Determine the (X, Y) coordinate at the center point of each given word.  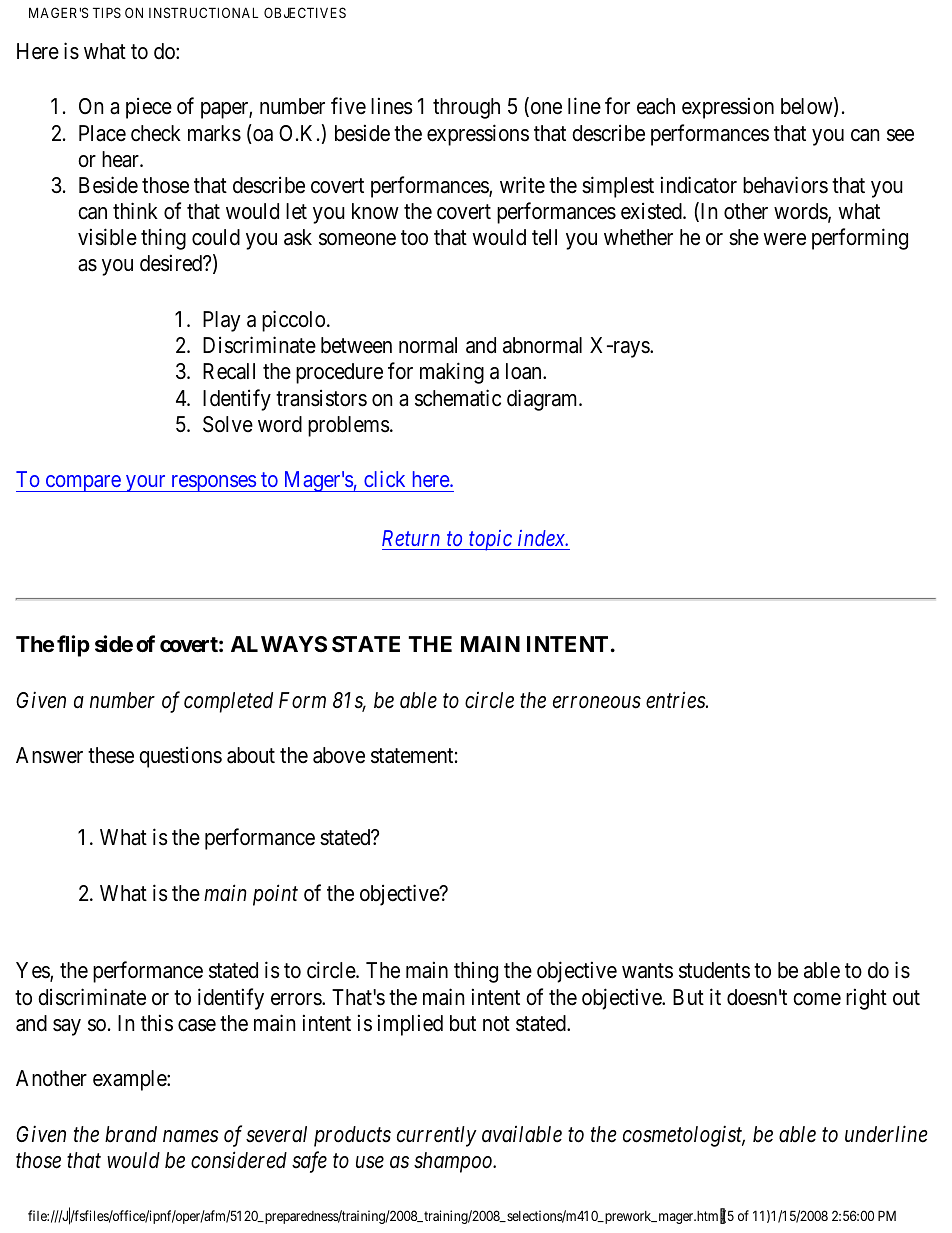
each (656, 106)
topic (490, 540)
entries (676, 700)
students (714, 970)
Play (221, 321)
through (466, 108)
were (784, 239)
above (339, 755)
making (452, 373)
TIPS (107, 12)
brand (131, 1134)
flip (73, 646)
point (275, 895)
